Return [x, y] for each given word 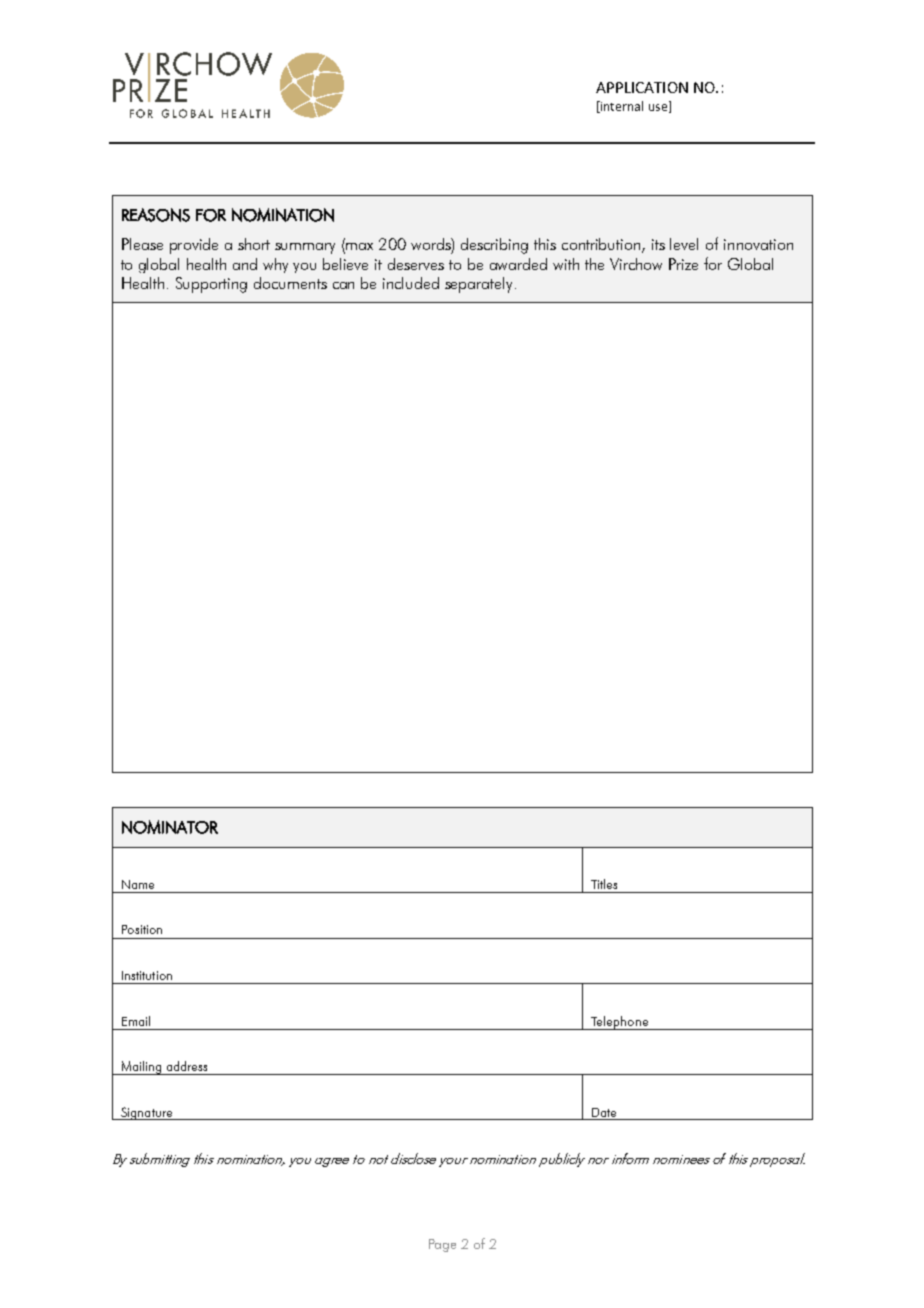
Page [442, 1245]
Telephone [619, 1023]
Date [604, 1112]
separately [480, 285]
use [658, 107]
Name [138, 884]
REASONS [156, 215]
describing [494, 246]
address [187, 1066]
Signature [146, 1113]
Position [142, 929]
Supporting [211, 285]
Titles [604, 884]
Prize [683, 264]
